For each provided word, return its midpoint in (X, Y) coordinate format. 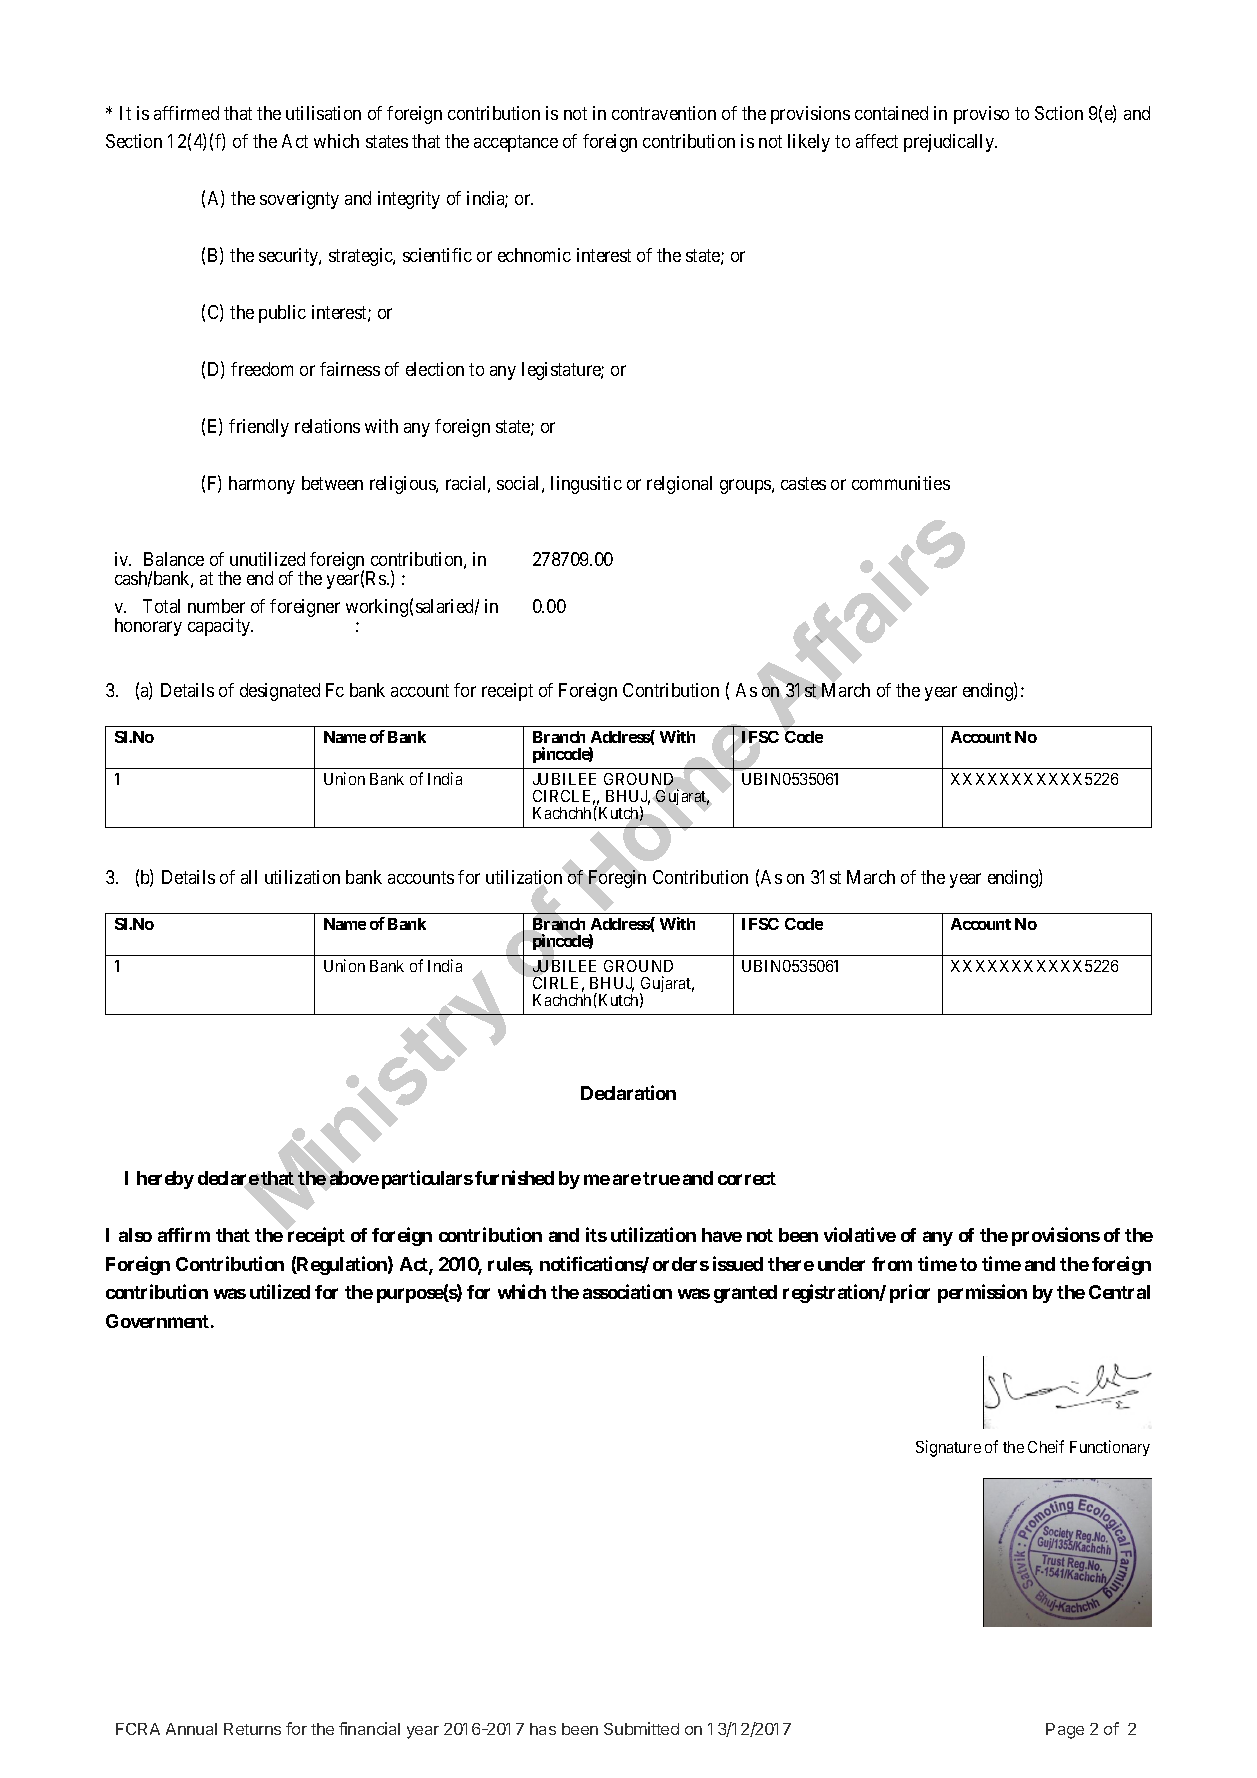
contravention (664, 113)
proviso (981, 115)
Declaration (628, 1092)
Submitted (641, 1728)
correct (747, 1178)
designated (280, 692)
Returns (252, 1729)
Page (1065, 1731)
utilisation (323, 113)
